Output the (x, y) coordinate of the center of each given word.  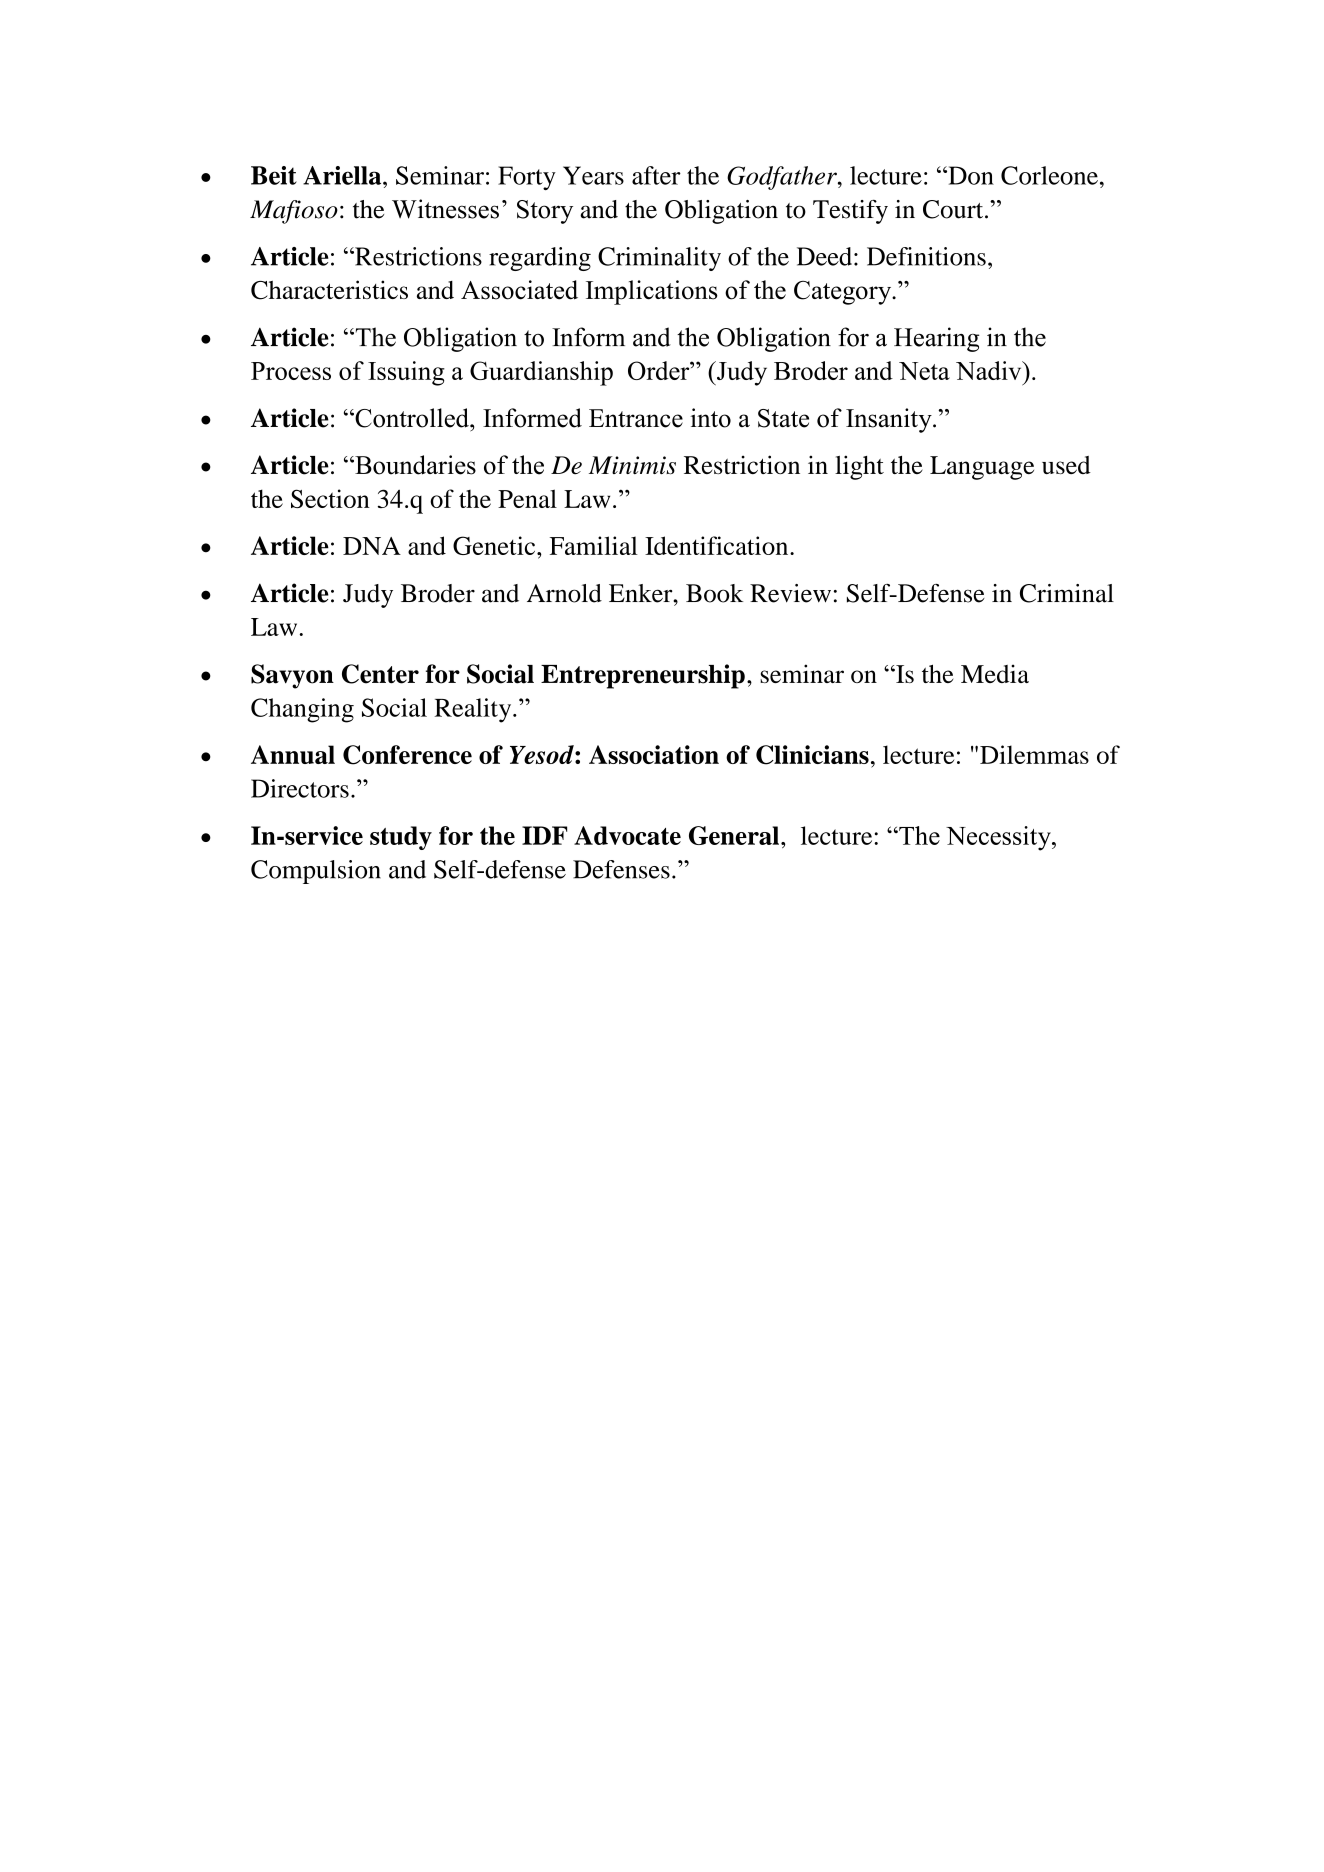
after (656, 175)
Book (714, 593)
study (401, 838)
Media (995, 673)
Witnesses (445, 209)
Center (380, 674)
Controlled (412, 418)
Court (954, 209)
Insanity (890, 420)
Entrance (636, 418)
